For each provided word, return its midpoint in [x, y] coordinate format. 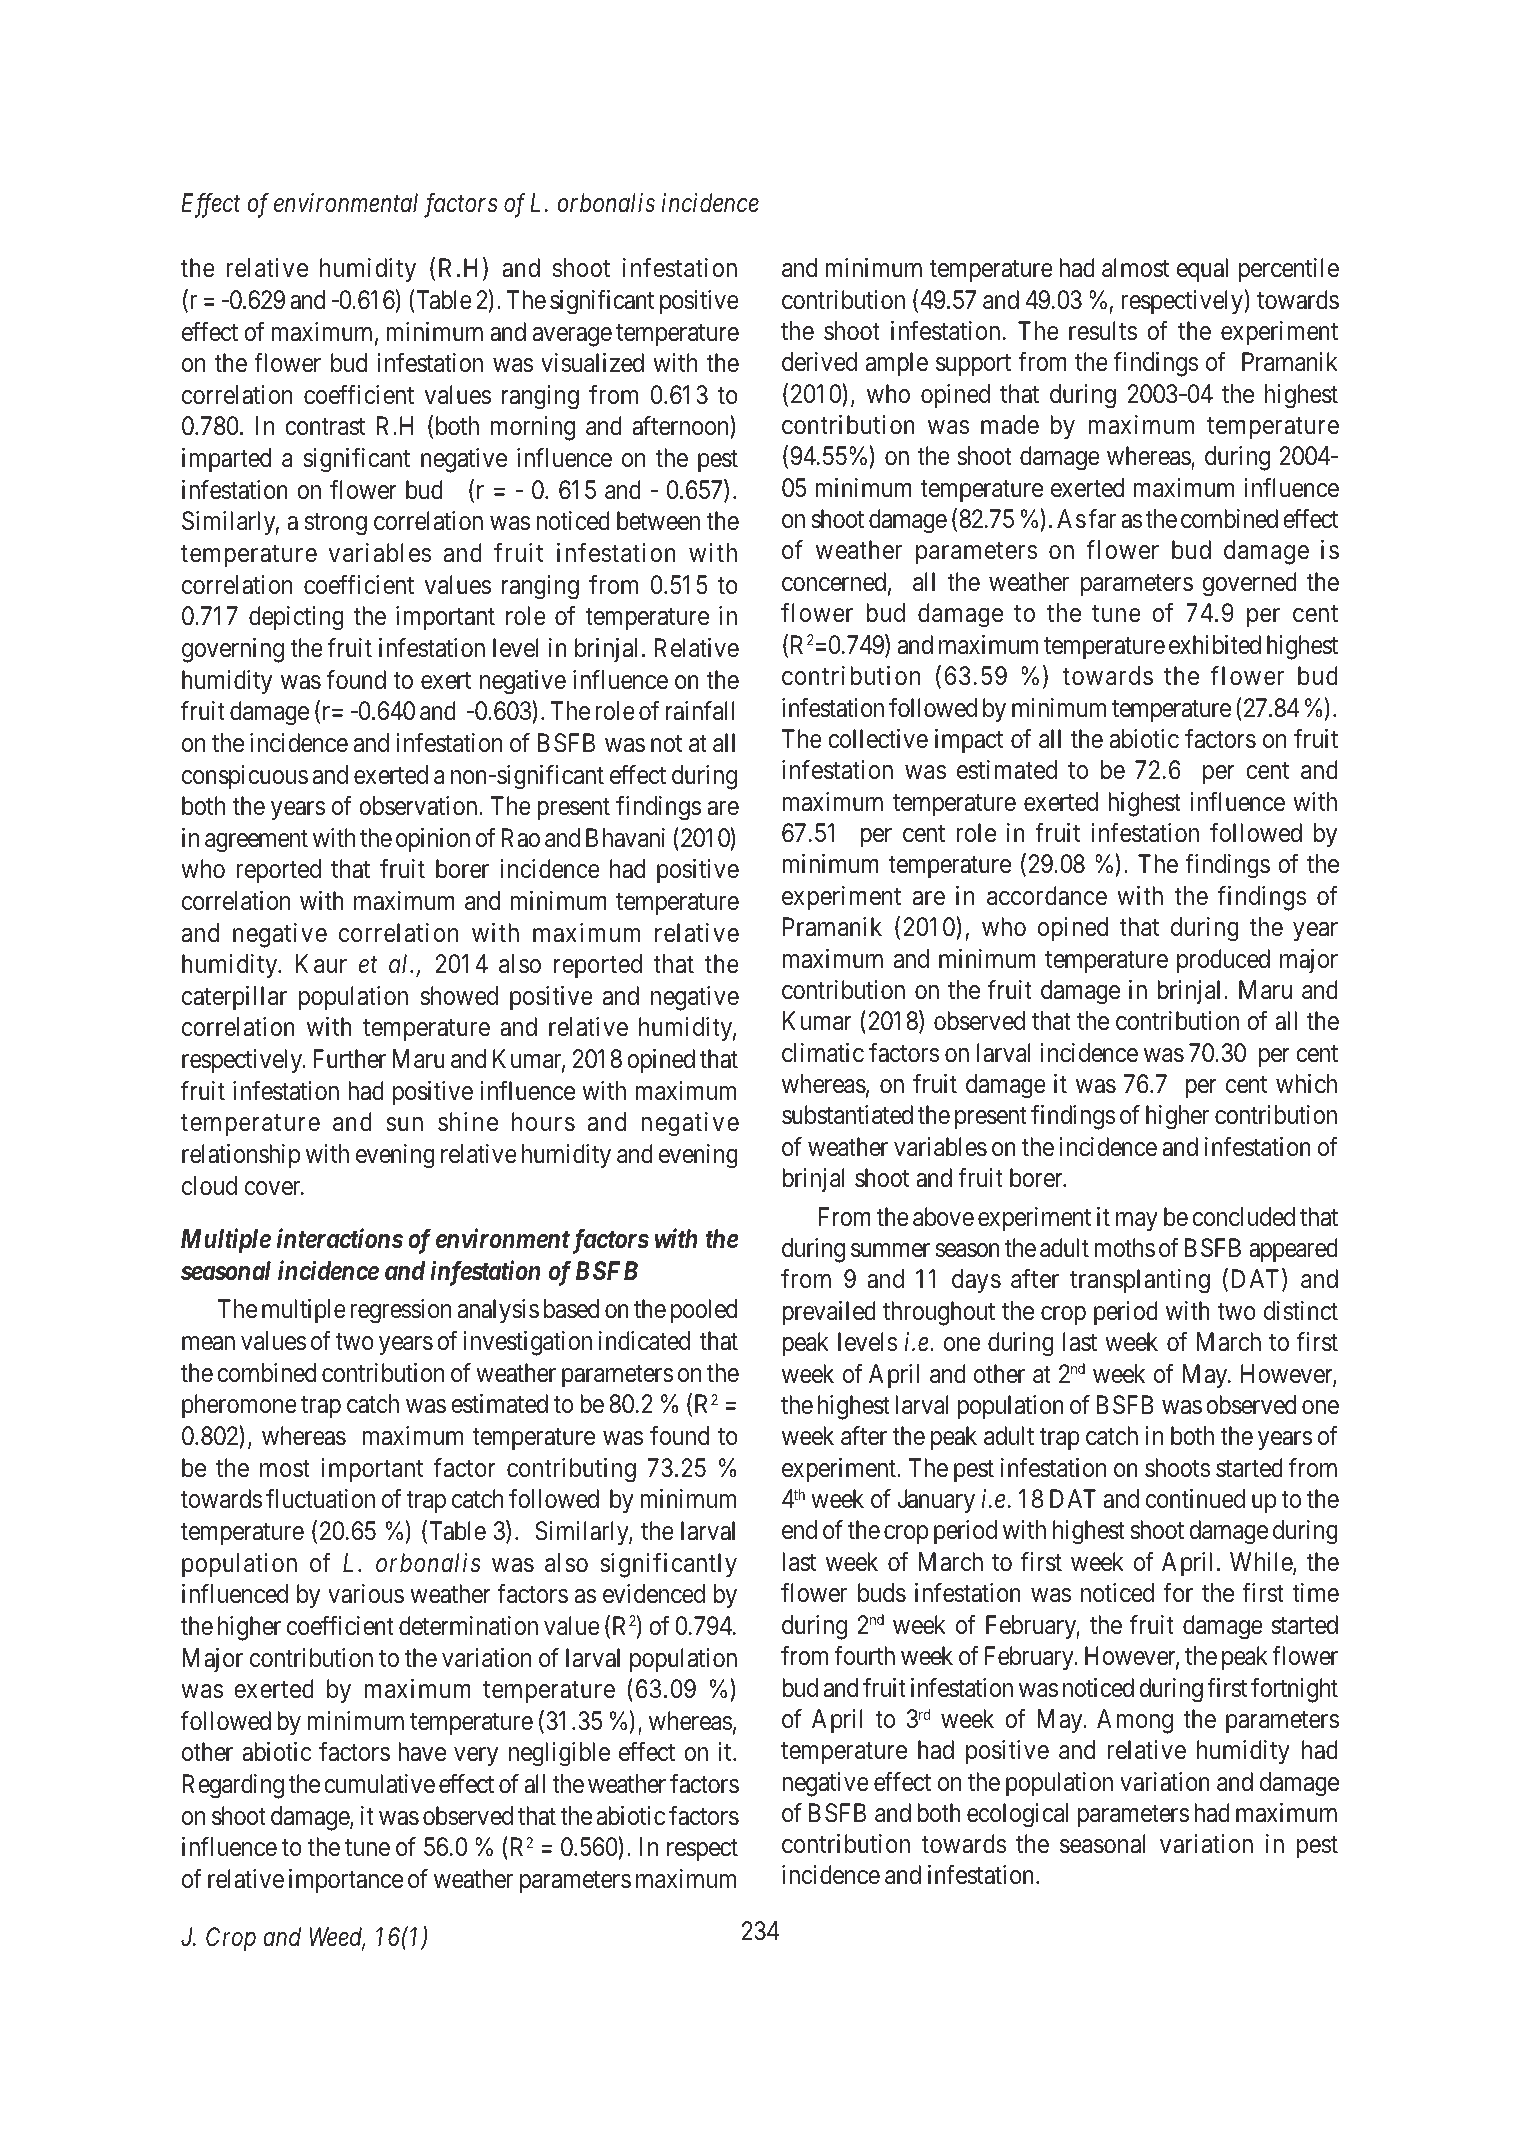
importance [346, 1881]
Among [1135, 1721]
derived [819, 362]
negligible [559, 1754]
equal [1202, 270]
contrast [325, 427]
